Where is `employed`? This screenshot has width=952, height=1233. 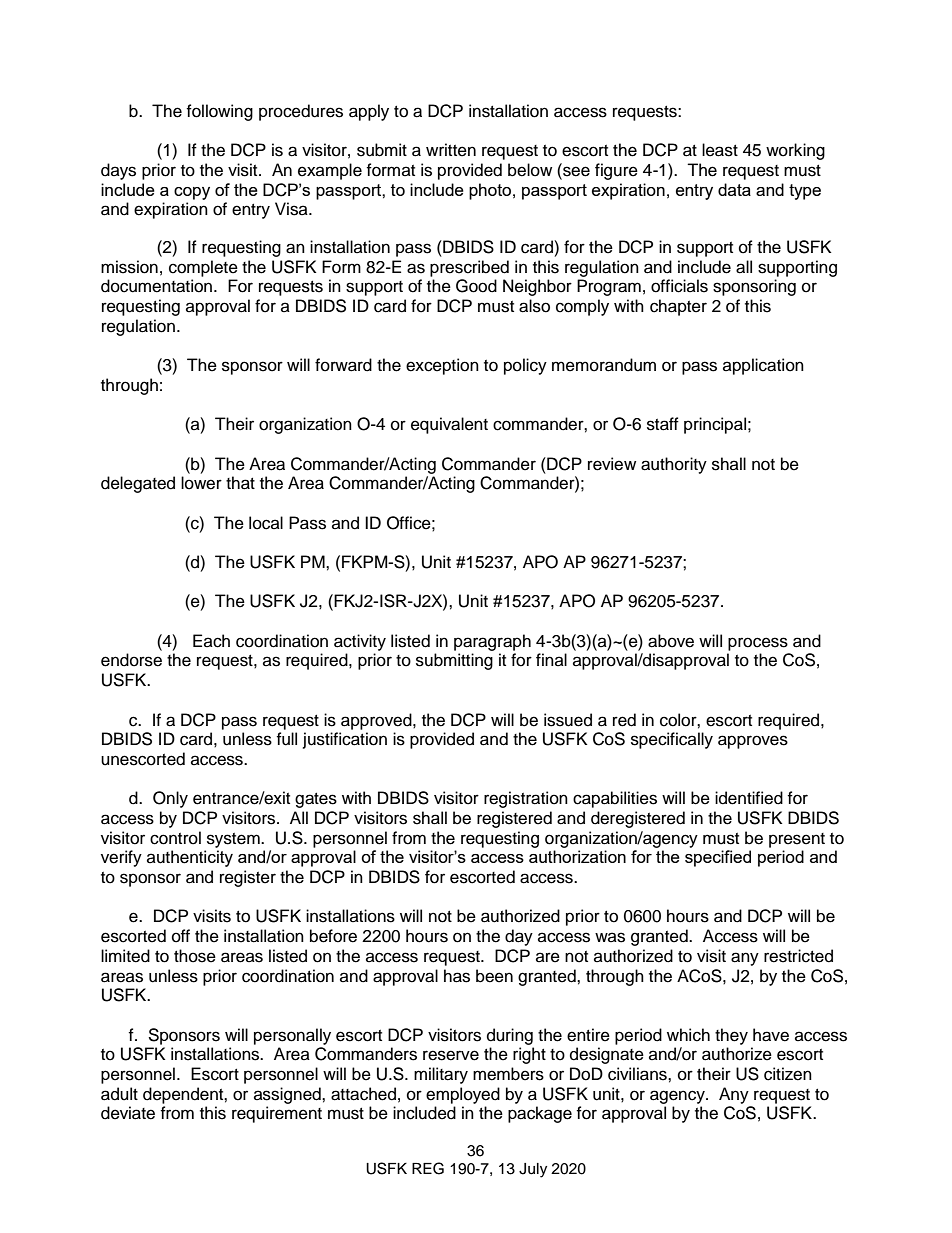 employed is located at coordinates (463, 1095).
